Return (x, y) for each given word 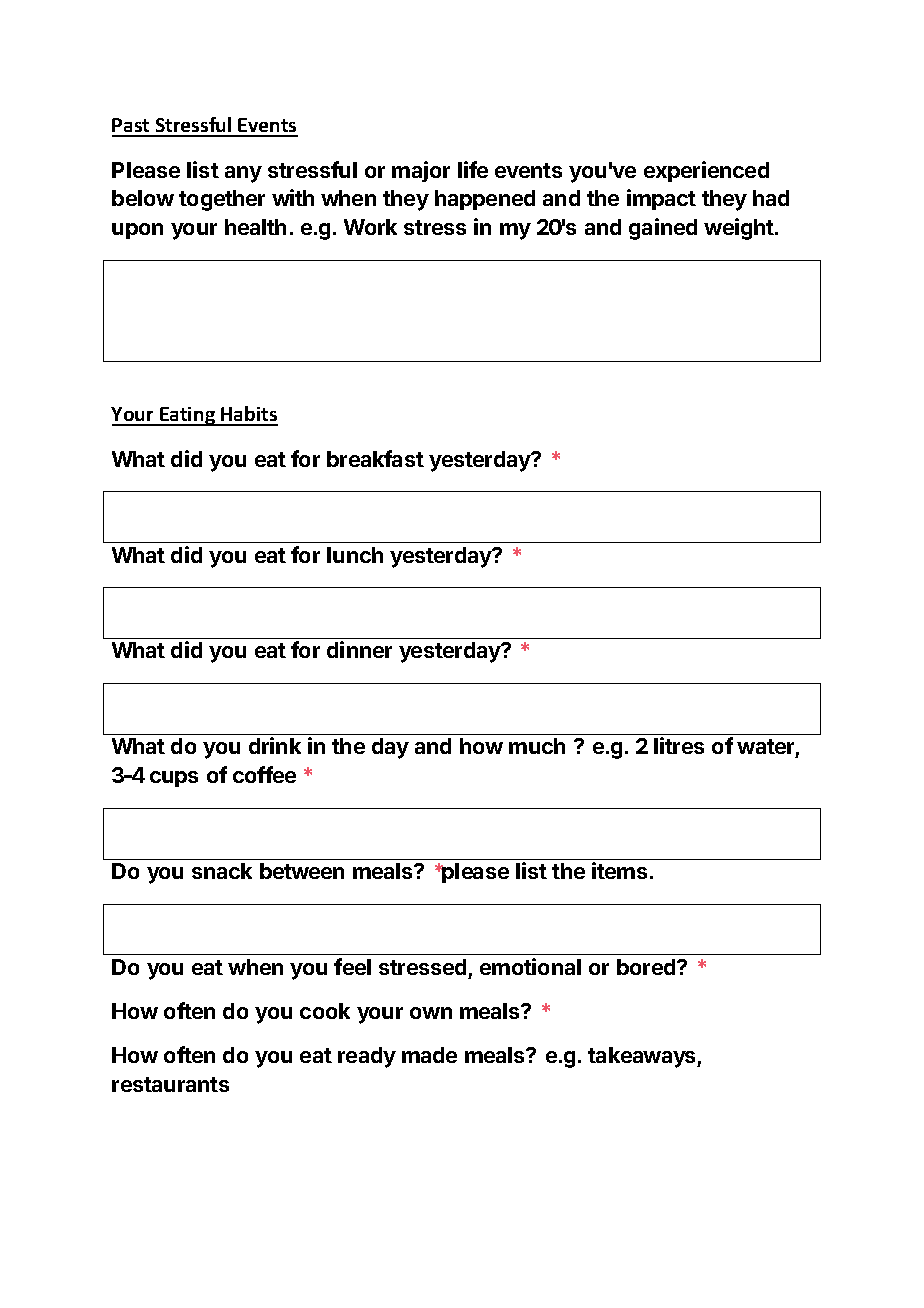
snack (222, 871)
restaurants (170, 1084)
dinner (359, 649)
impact (661, 199)
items (619, 870)
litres (679, 745)
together (222, 200)
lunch (355, 555)
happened (485, 200)
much (537, 746)
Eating (187, 416)
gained (663, 229)
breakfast (375, 458)
